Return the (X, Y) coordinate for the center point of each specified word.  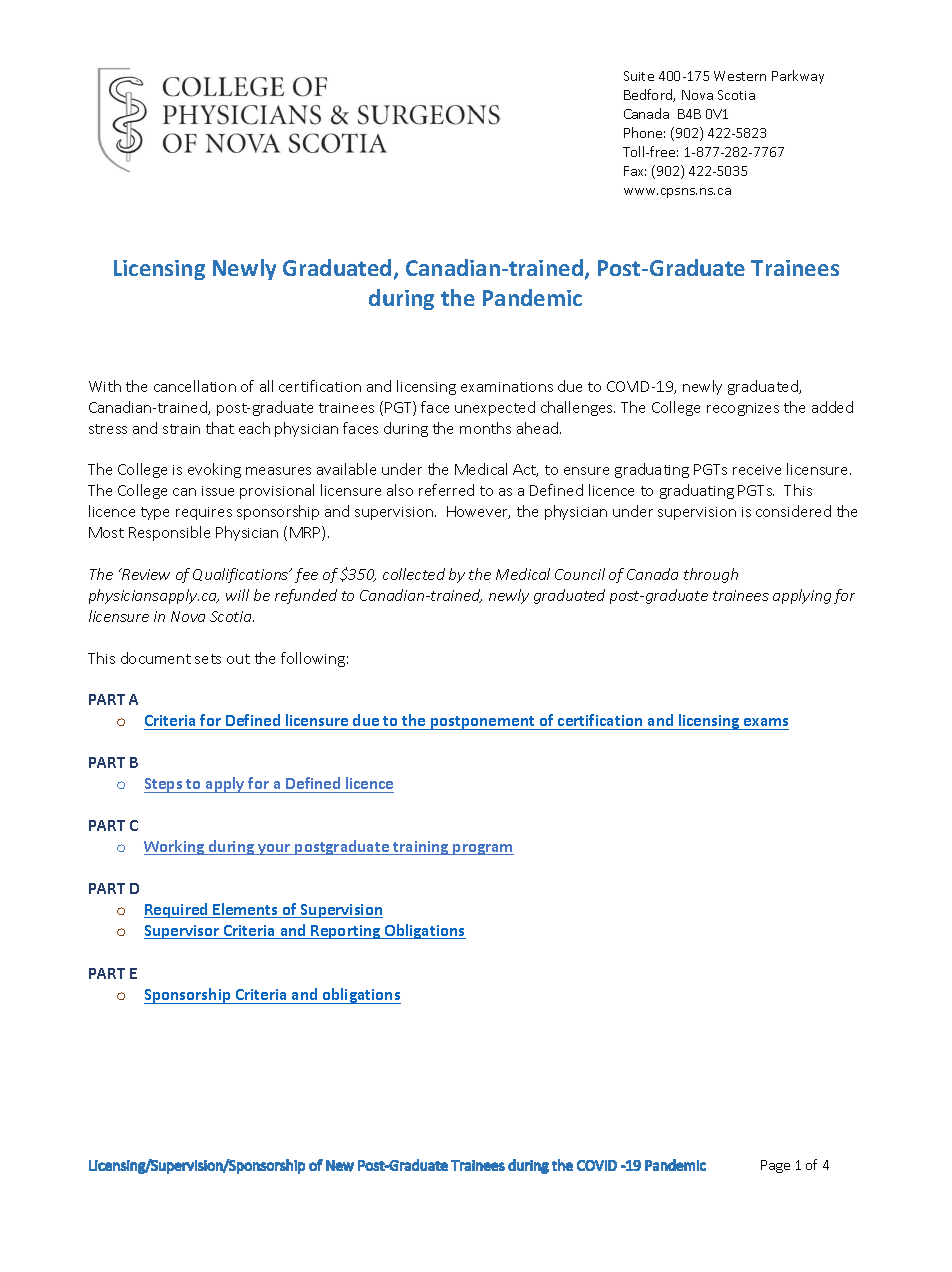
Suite (639, 76)
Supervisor (183, 932)
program (482, 849)
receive (757, 470)
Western (740, 76)
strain (181, 429)
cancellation (195, 386)
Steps (164, 785)
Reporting (346, 932)
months (485, 428)
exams (765, 724)
